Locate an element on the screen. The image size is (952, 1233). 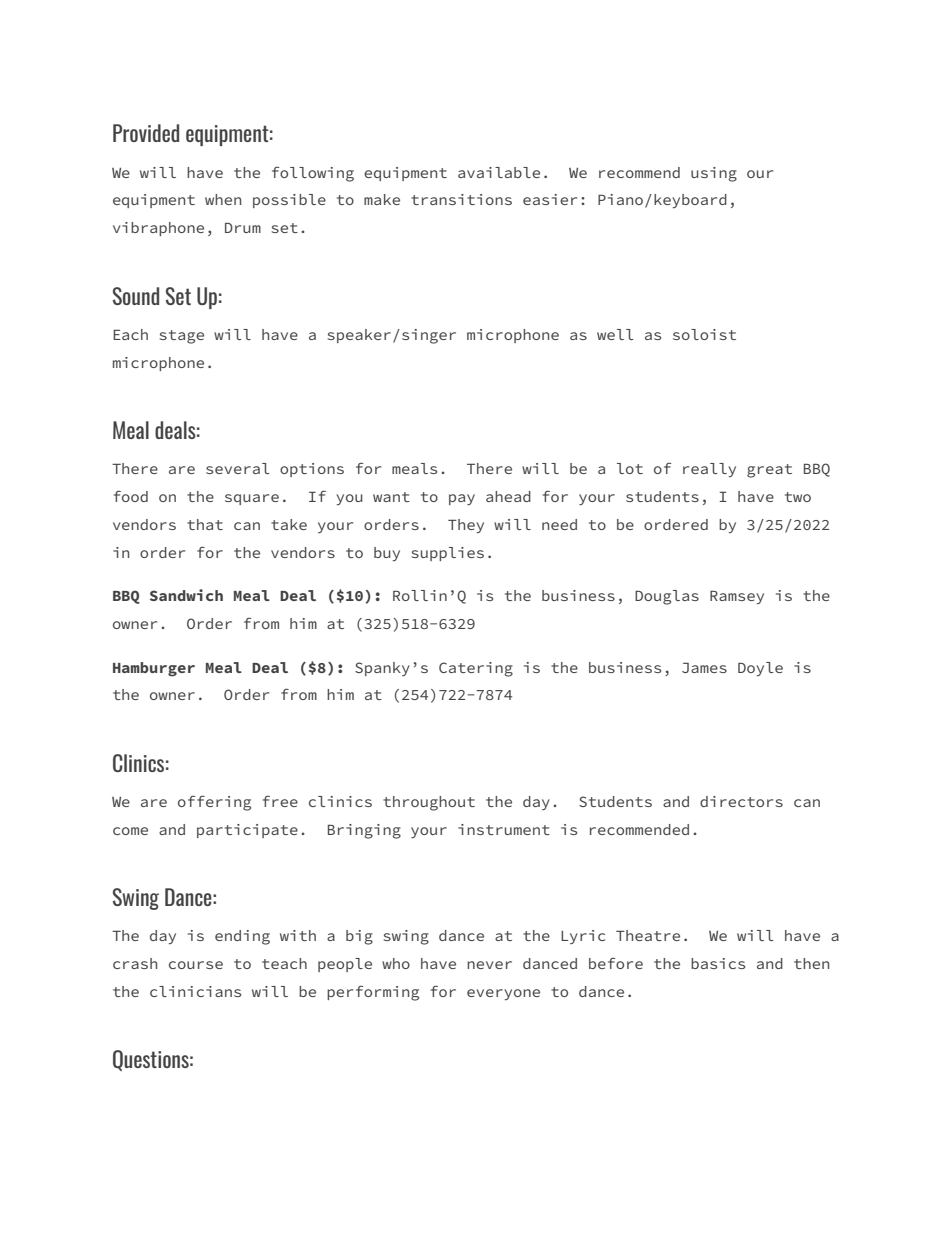
using is located at coordinates (714, 174).
